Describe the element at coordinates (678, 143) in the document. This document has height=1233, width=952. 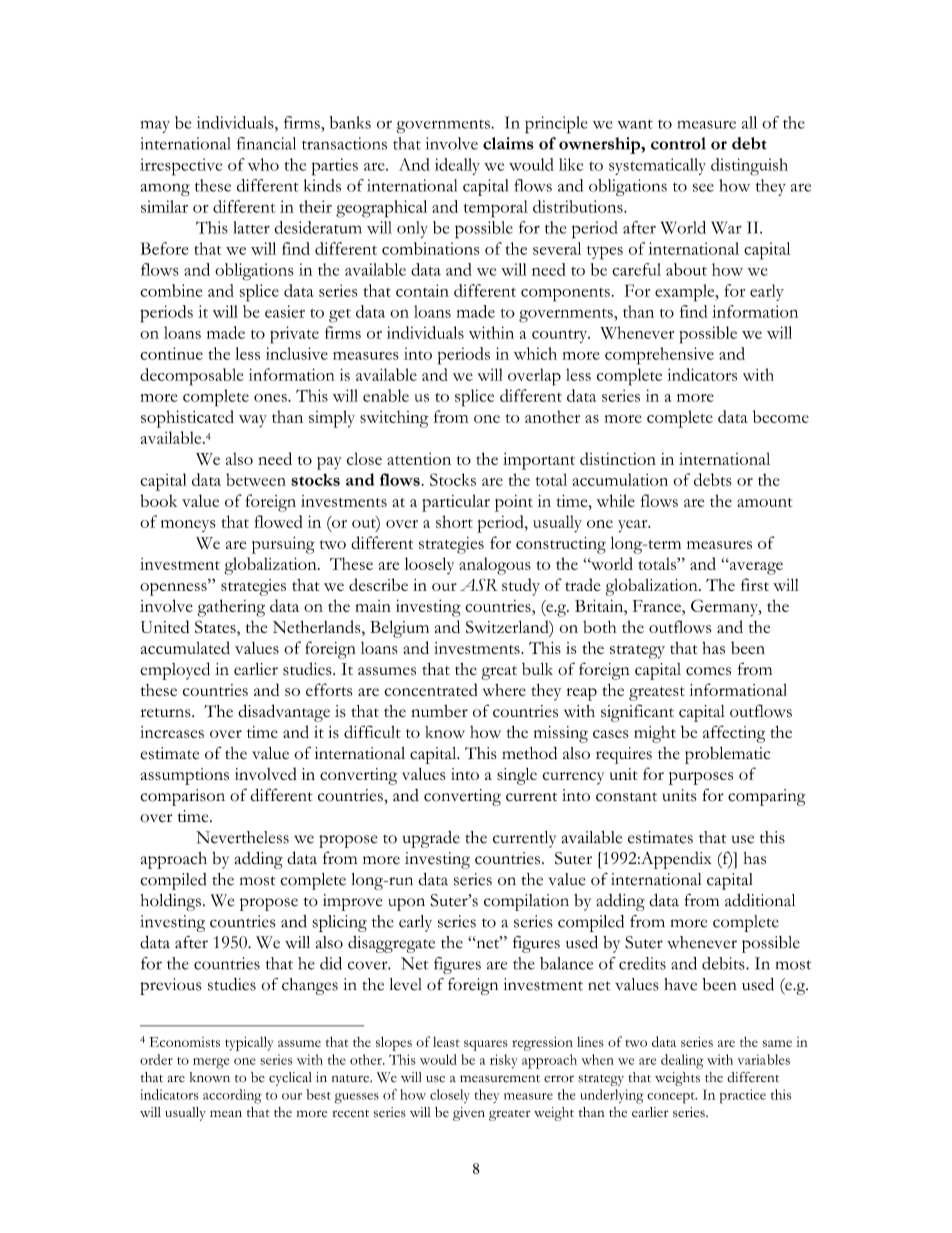
I see `control` at that location.
